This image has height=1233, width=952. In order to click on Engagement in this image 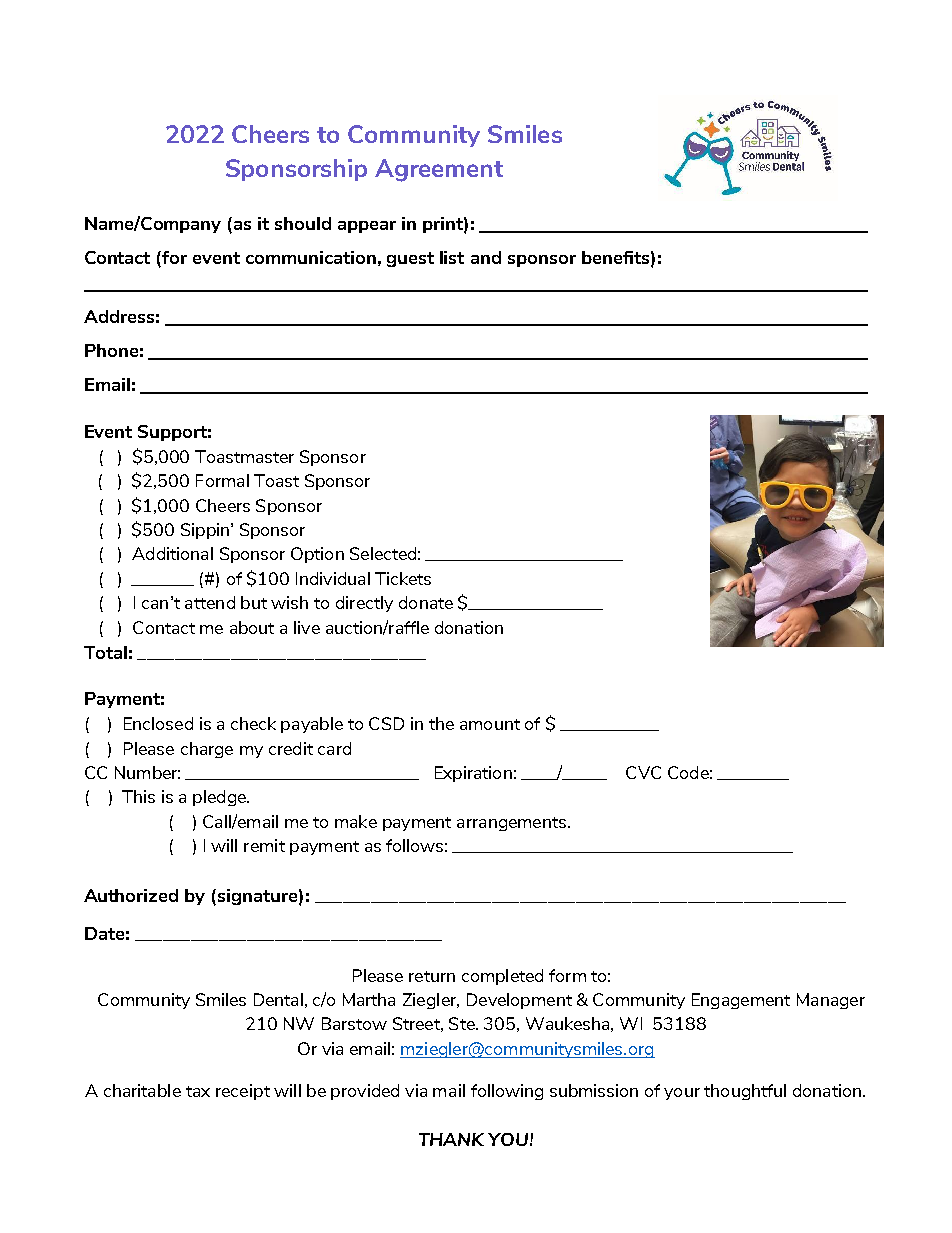, I will do `click(741, 1001)`.
